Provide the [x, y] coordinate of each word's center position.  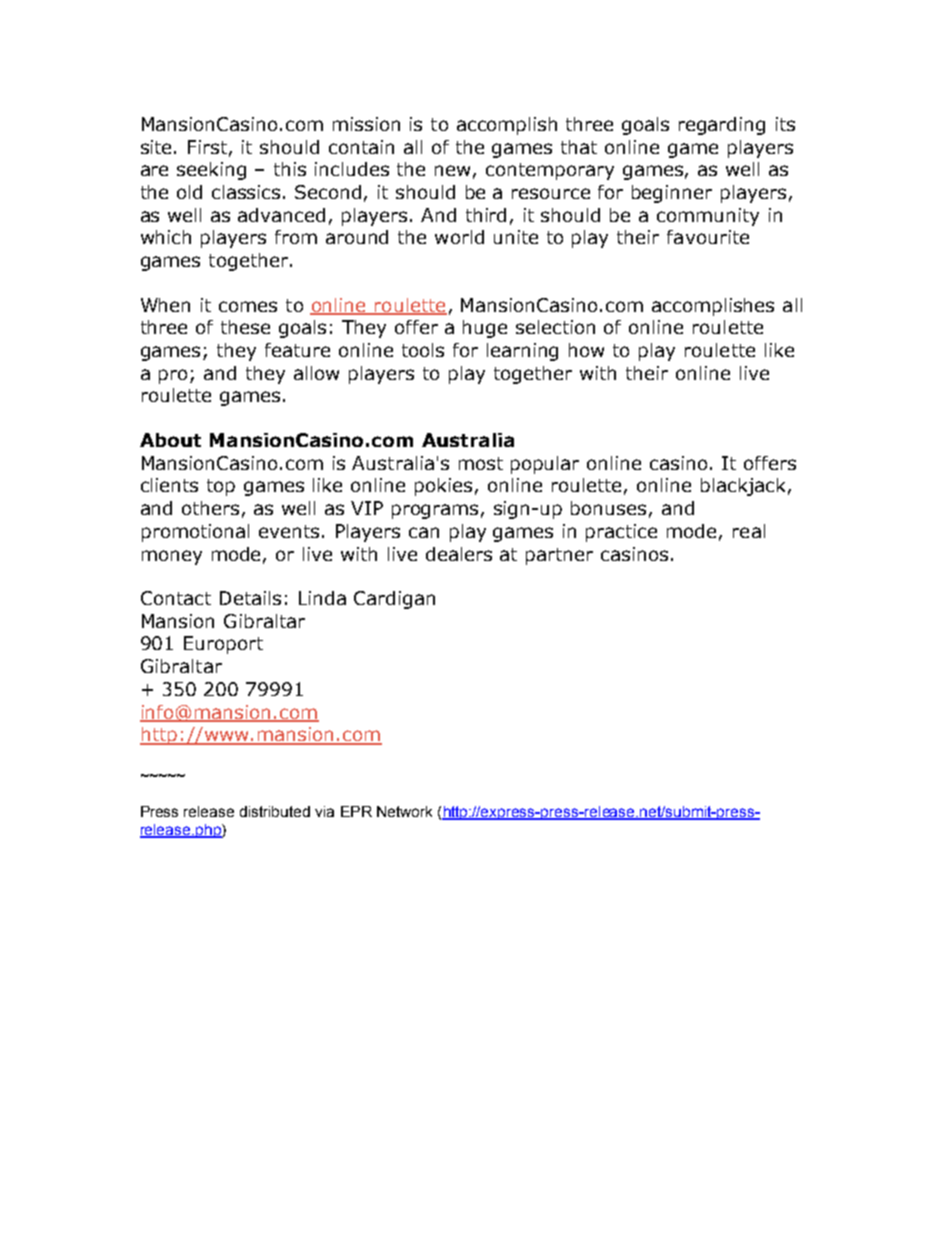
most [481, 463]
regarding [722, 126]
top [221, 487]
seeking [211, 171]
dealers [459, 554]
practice [621, 533]
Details [250, 598]
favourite [708, 237]
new [452, 170]
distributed [275, 811]
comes [248, 306]
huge [485, 329]
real [749, 531]
